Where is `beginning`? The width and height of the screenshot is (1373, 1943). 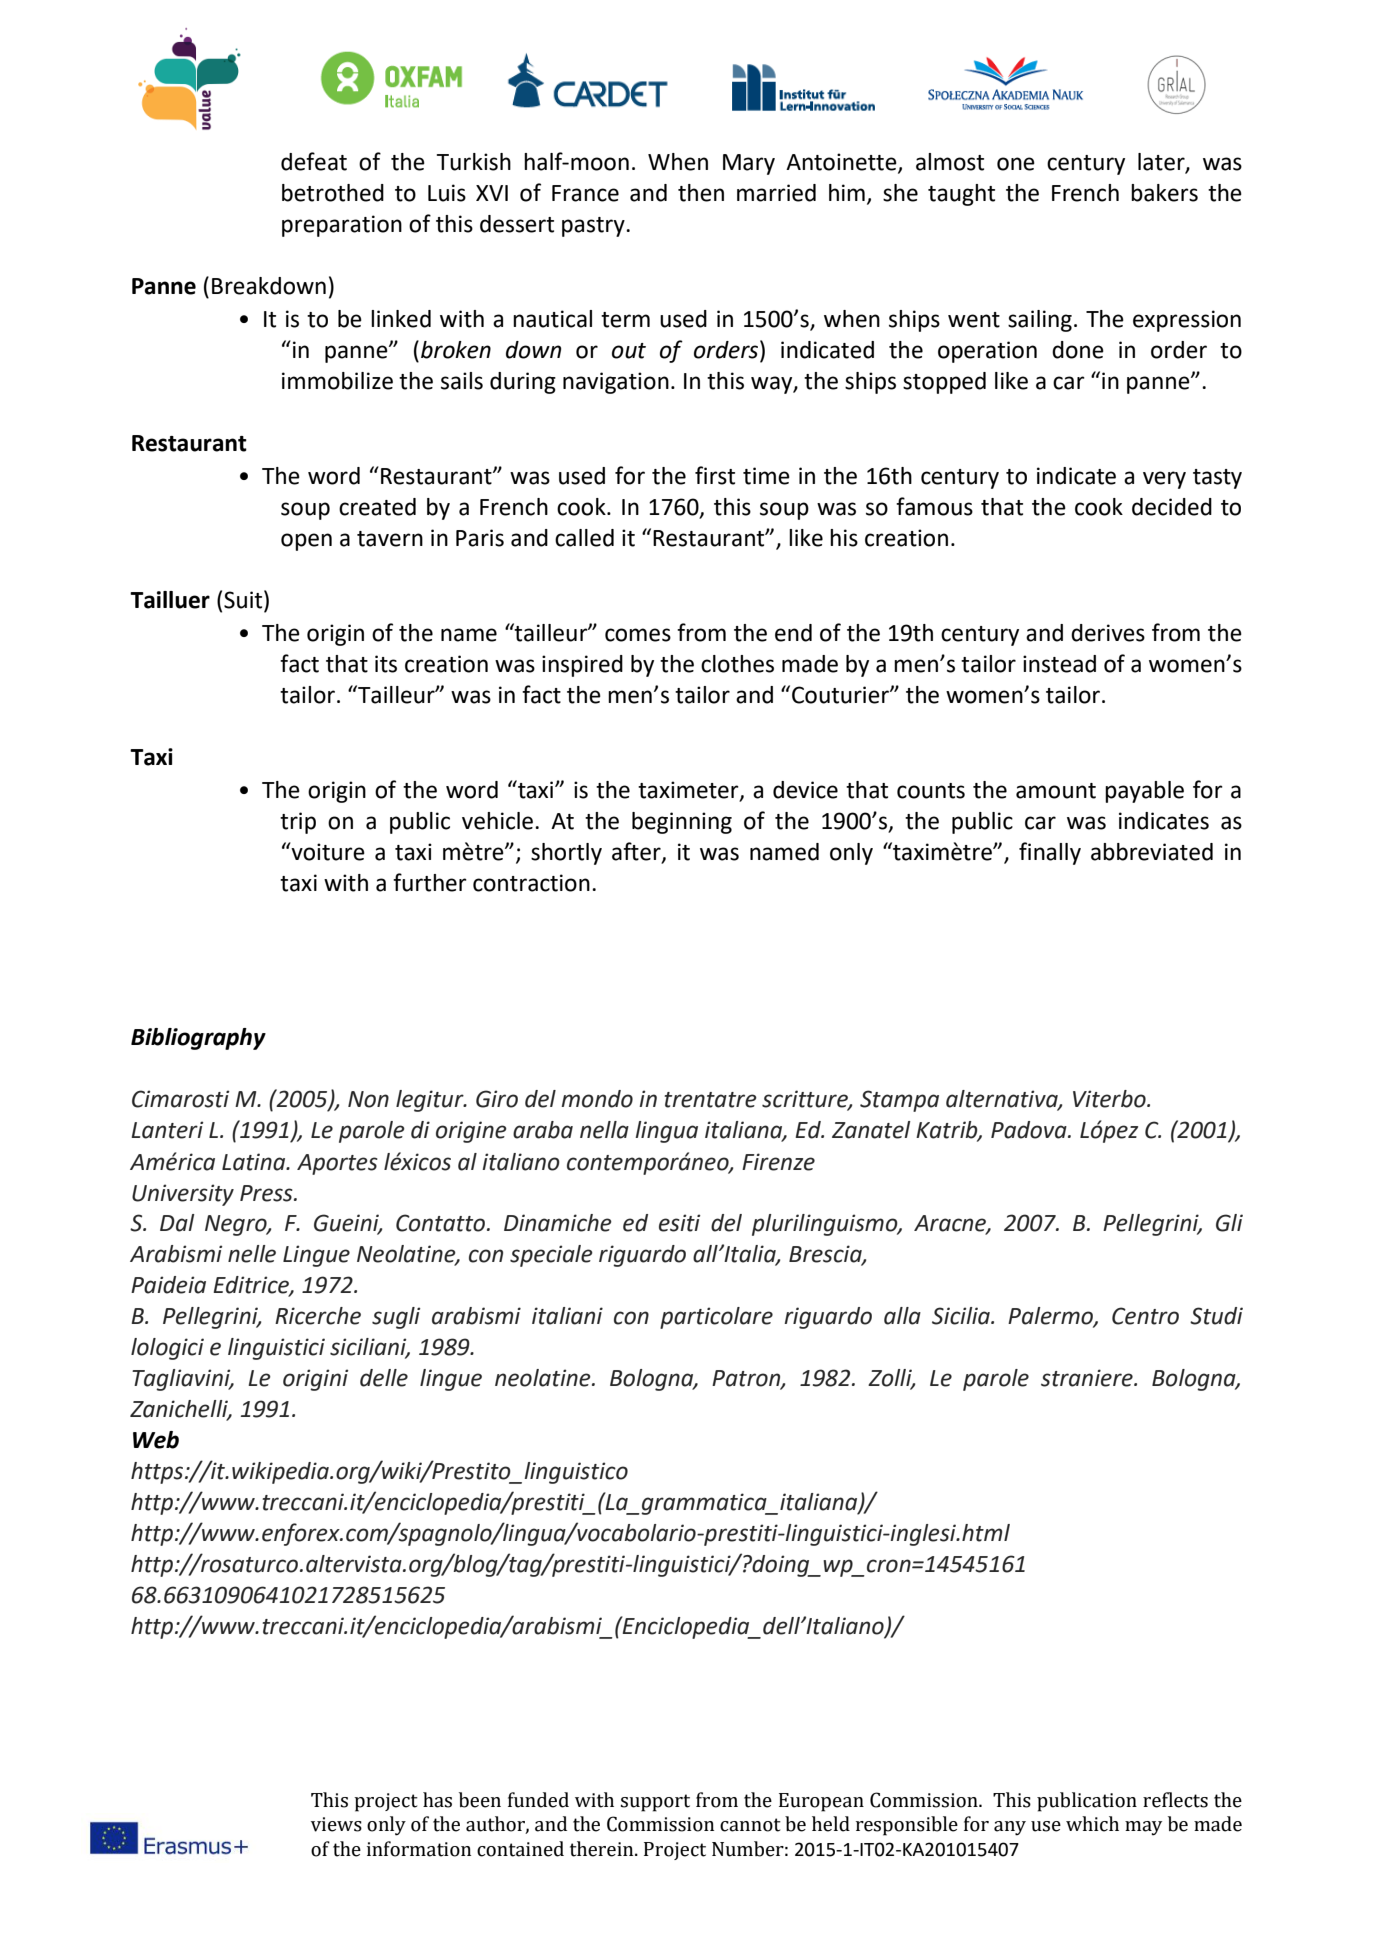
beginning is located at coordinates (682, 823).
